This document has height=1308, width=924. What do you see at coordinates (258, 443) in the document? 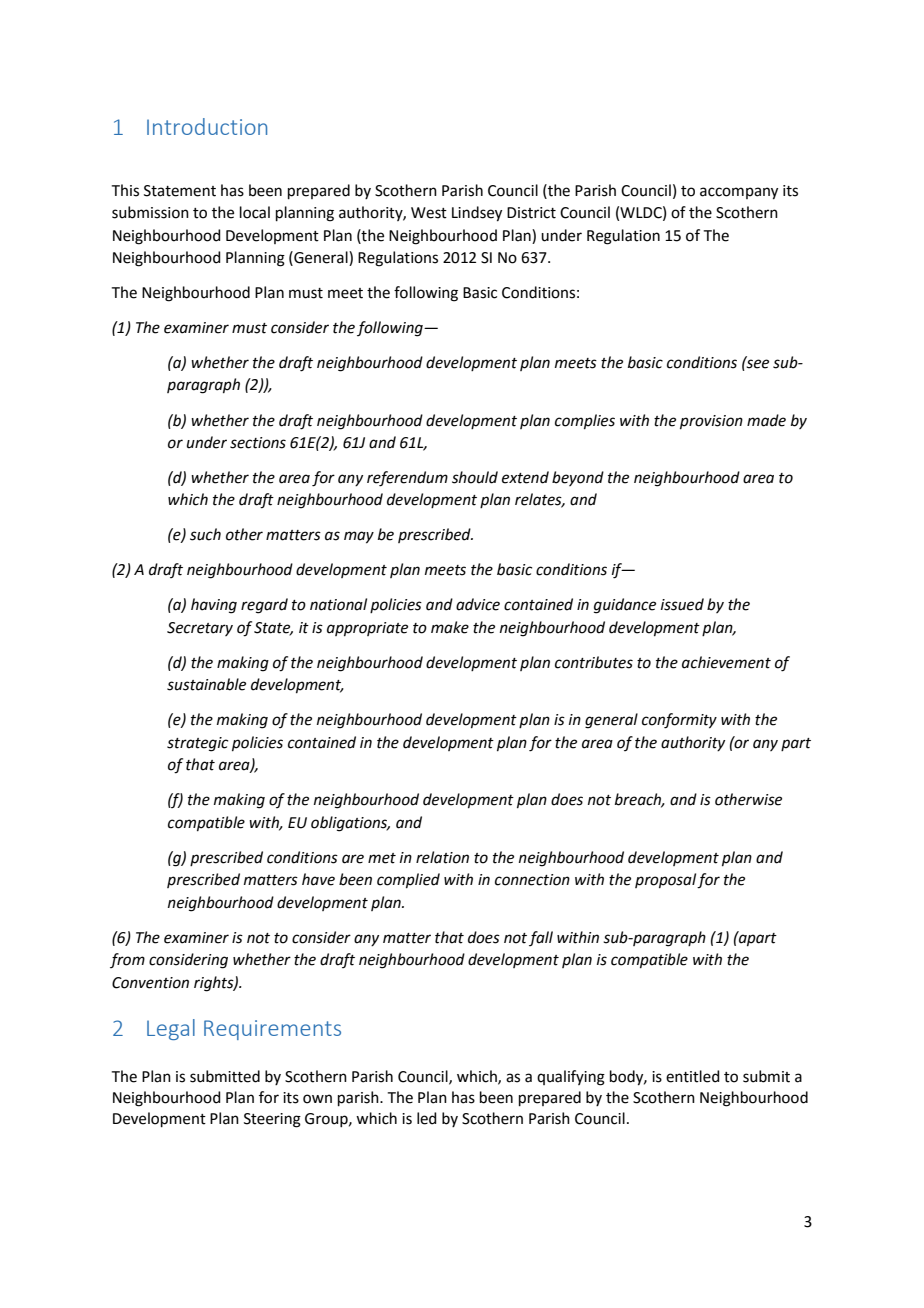
I see `sections` at bounding box center [258, 443].
